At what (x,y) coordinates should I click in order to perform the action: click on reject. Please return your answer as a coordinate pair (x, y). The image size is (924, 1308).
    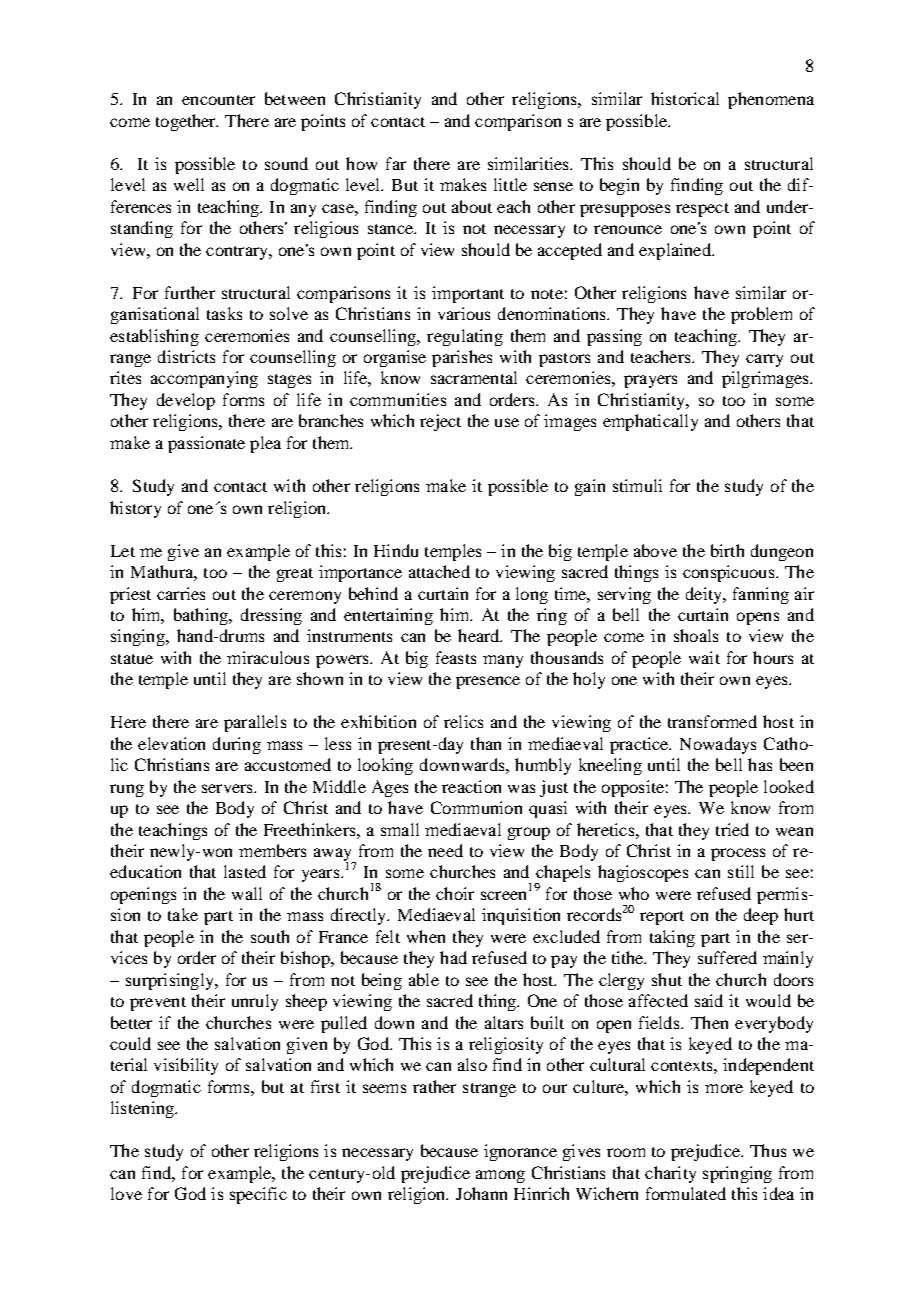
    Looking at the image, I should click on (440, 422).
